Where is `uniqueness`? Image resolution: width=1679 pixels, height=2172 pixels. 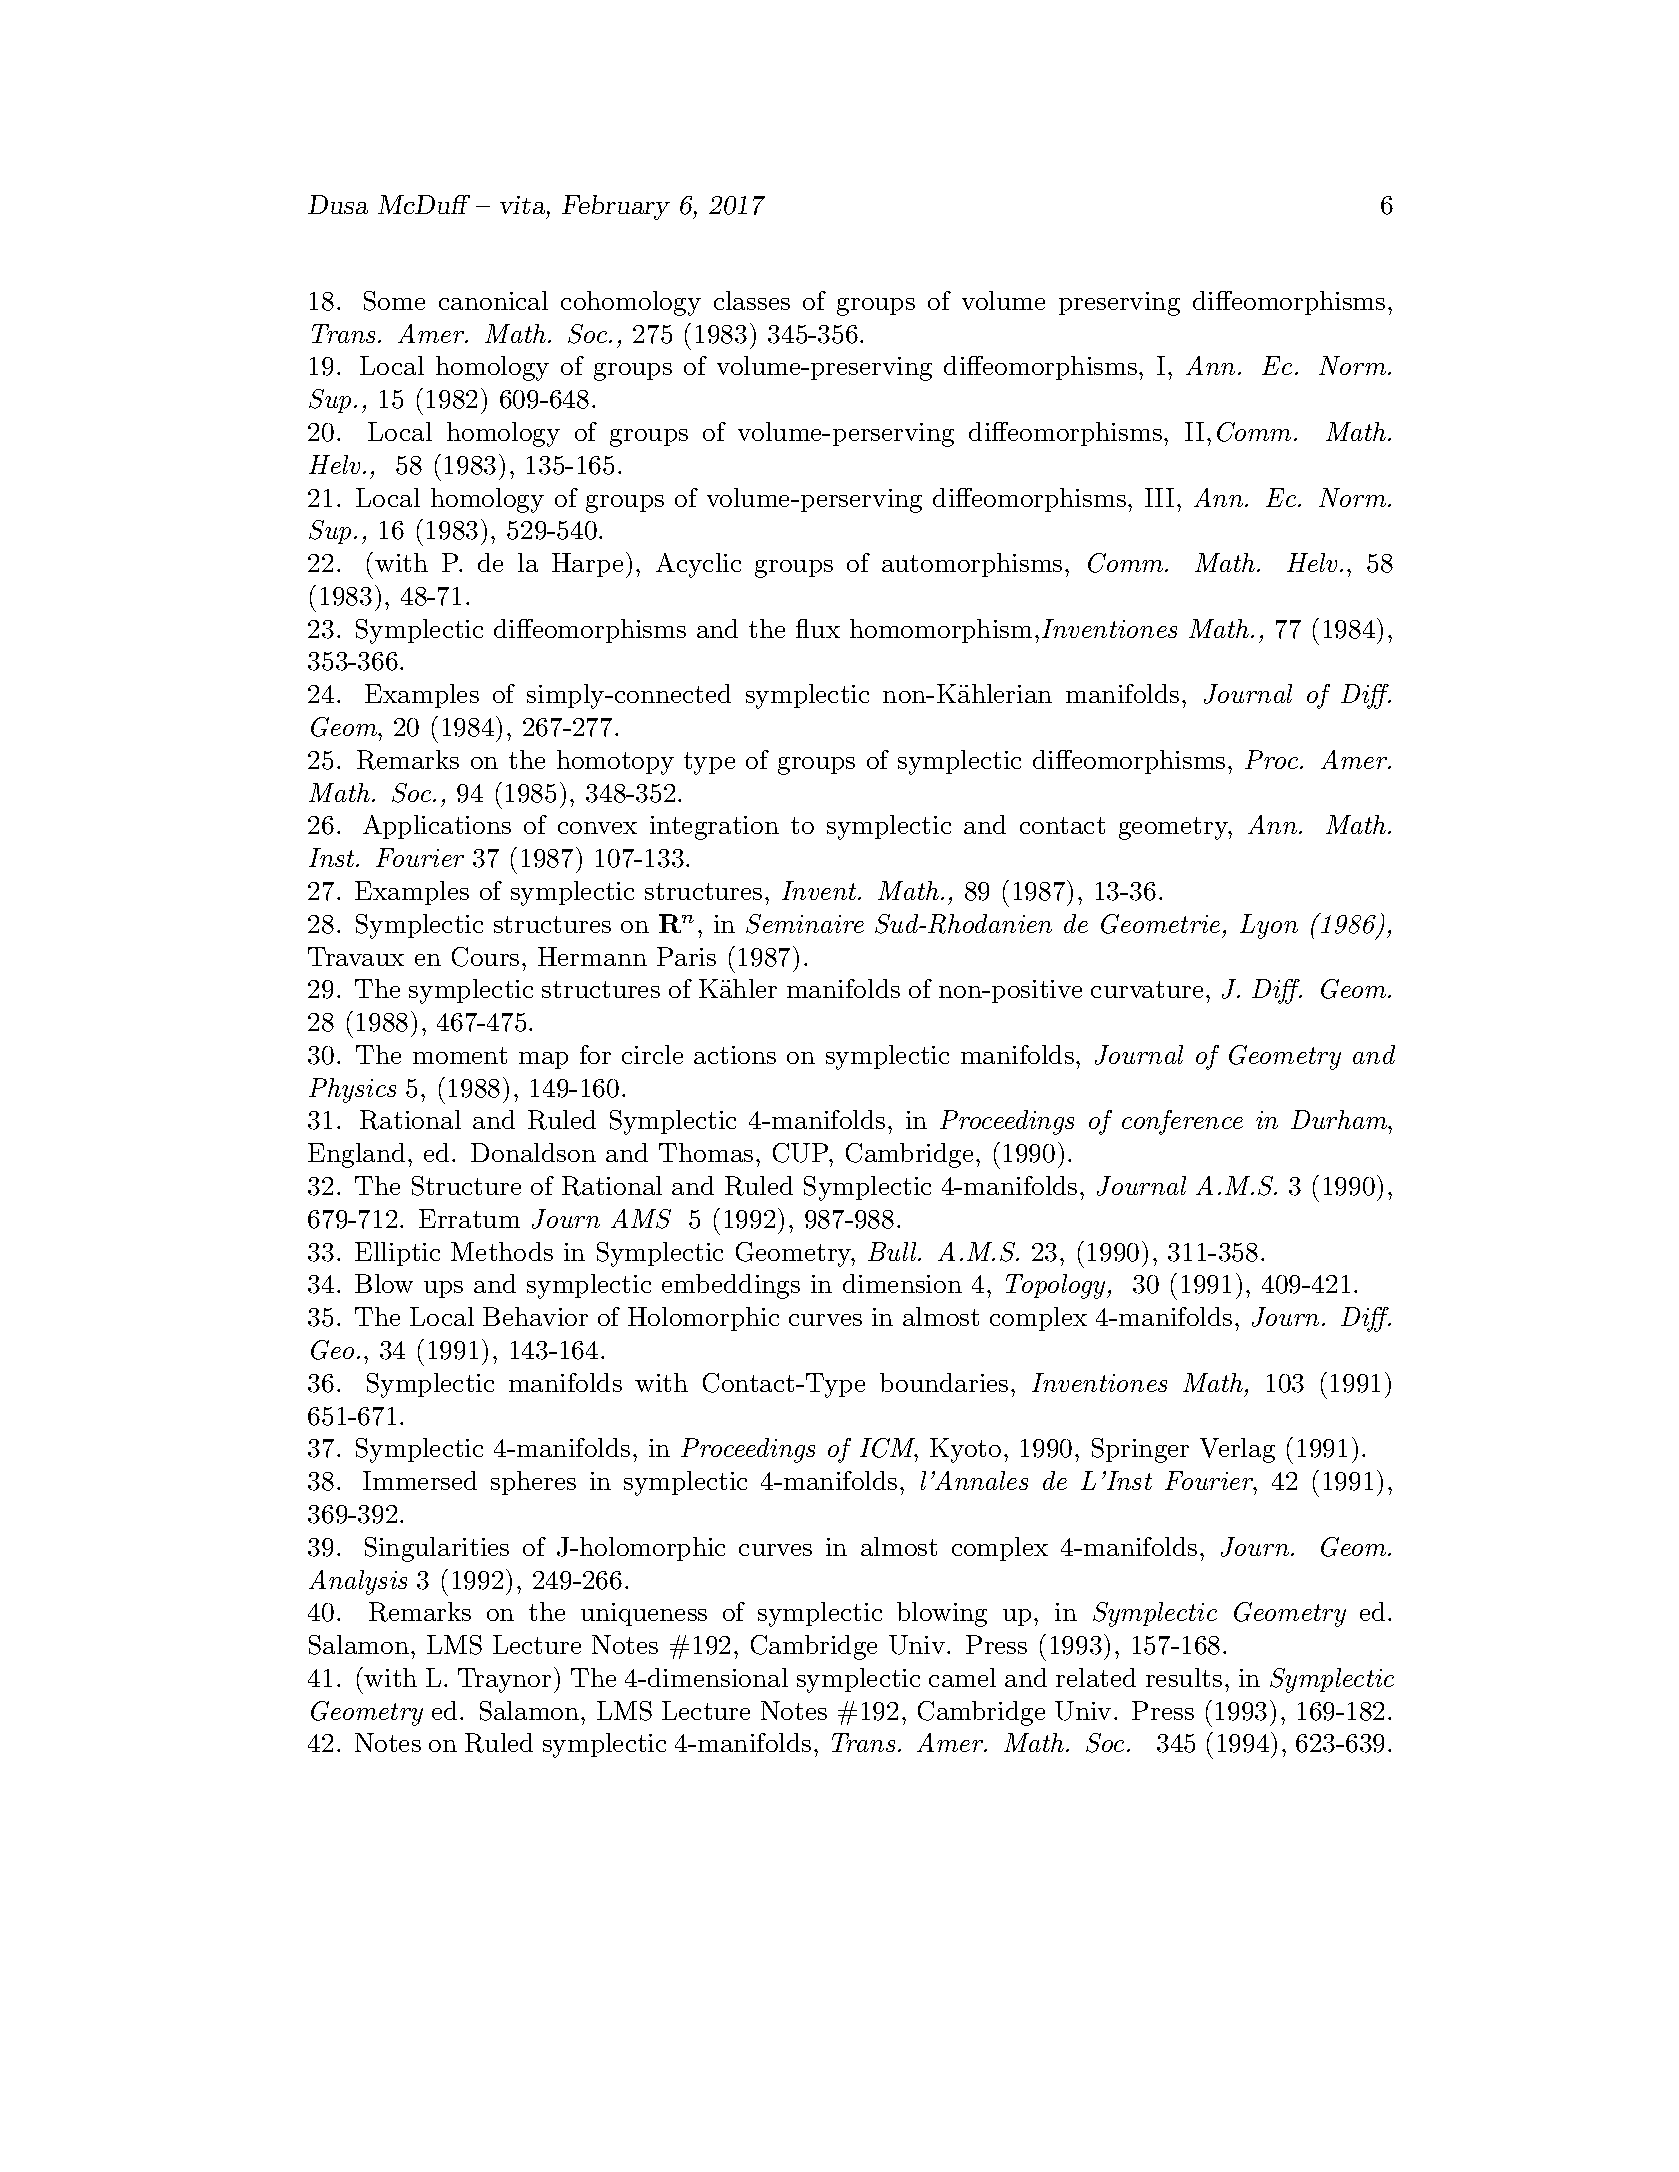 uniqueness is located at coordinates (644, 1614).
